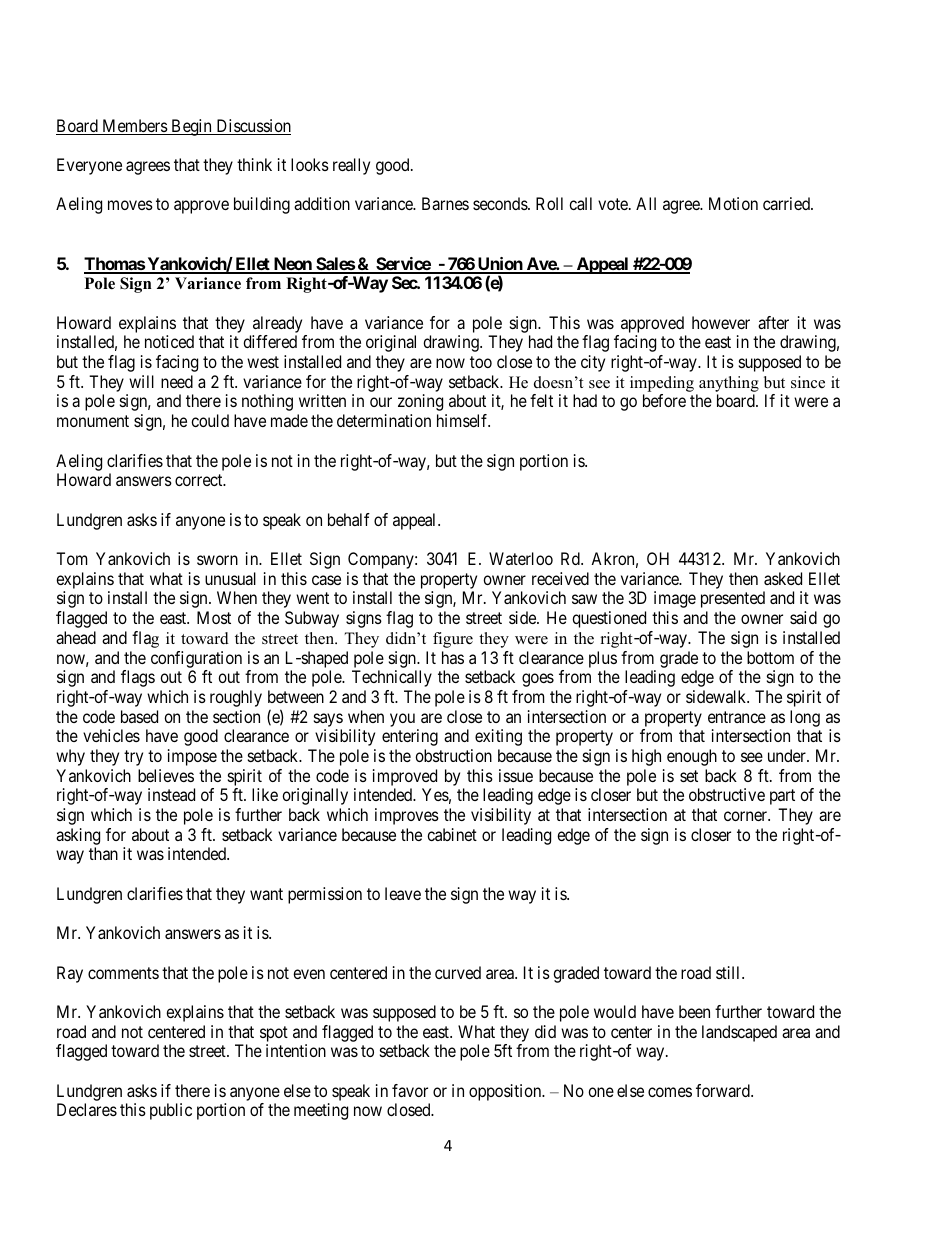 The height and width of the screenshot is (1233, 952). Describe the element at coordinates (171, 1111) in the screenshot. I see `public` at that location.
